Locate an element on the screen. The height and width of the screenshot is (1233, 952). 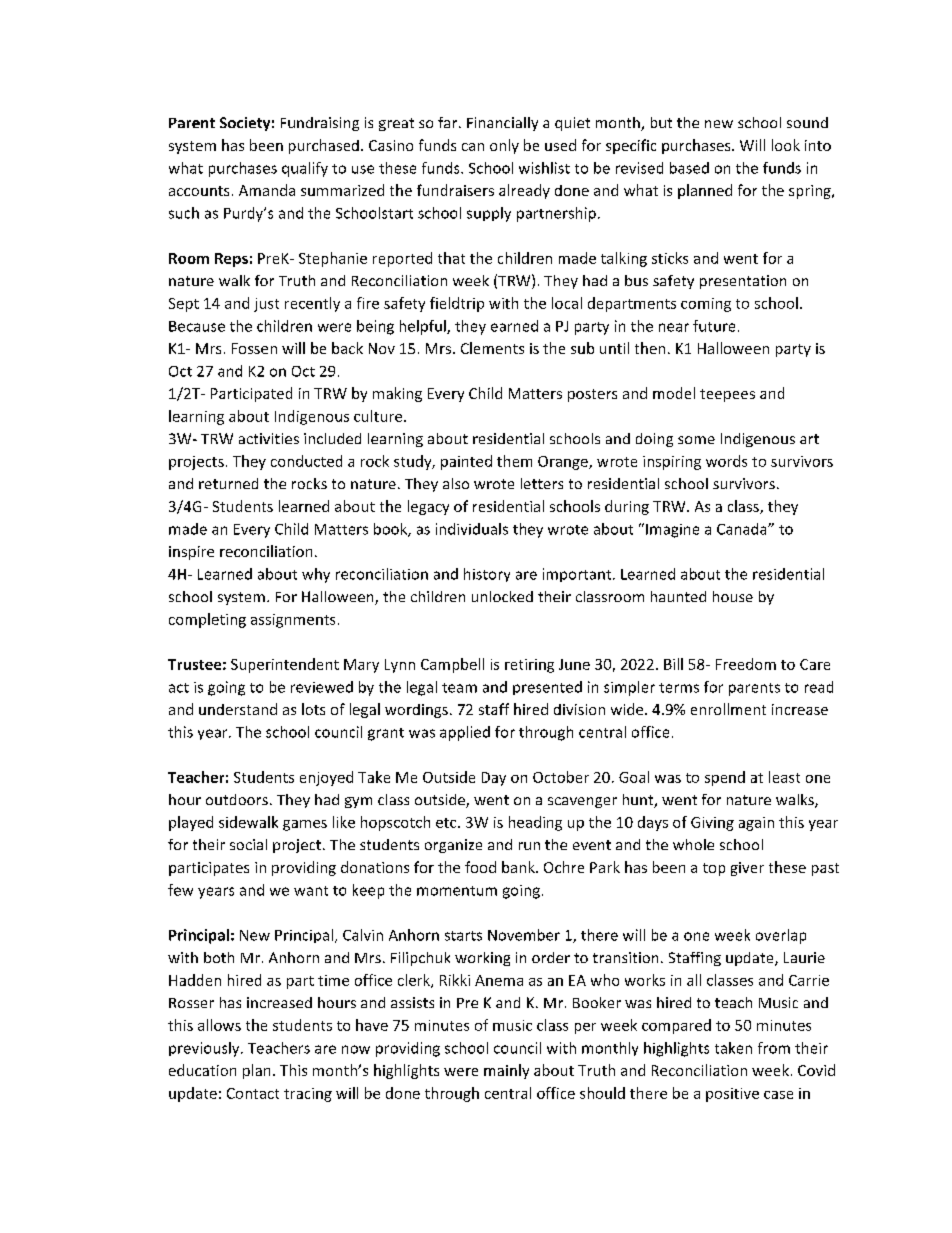
teepees is located at coordinates (727, 395).
